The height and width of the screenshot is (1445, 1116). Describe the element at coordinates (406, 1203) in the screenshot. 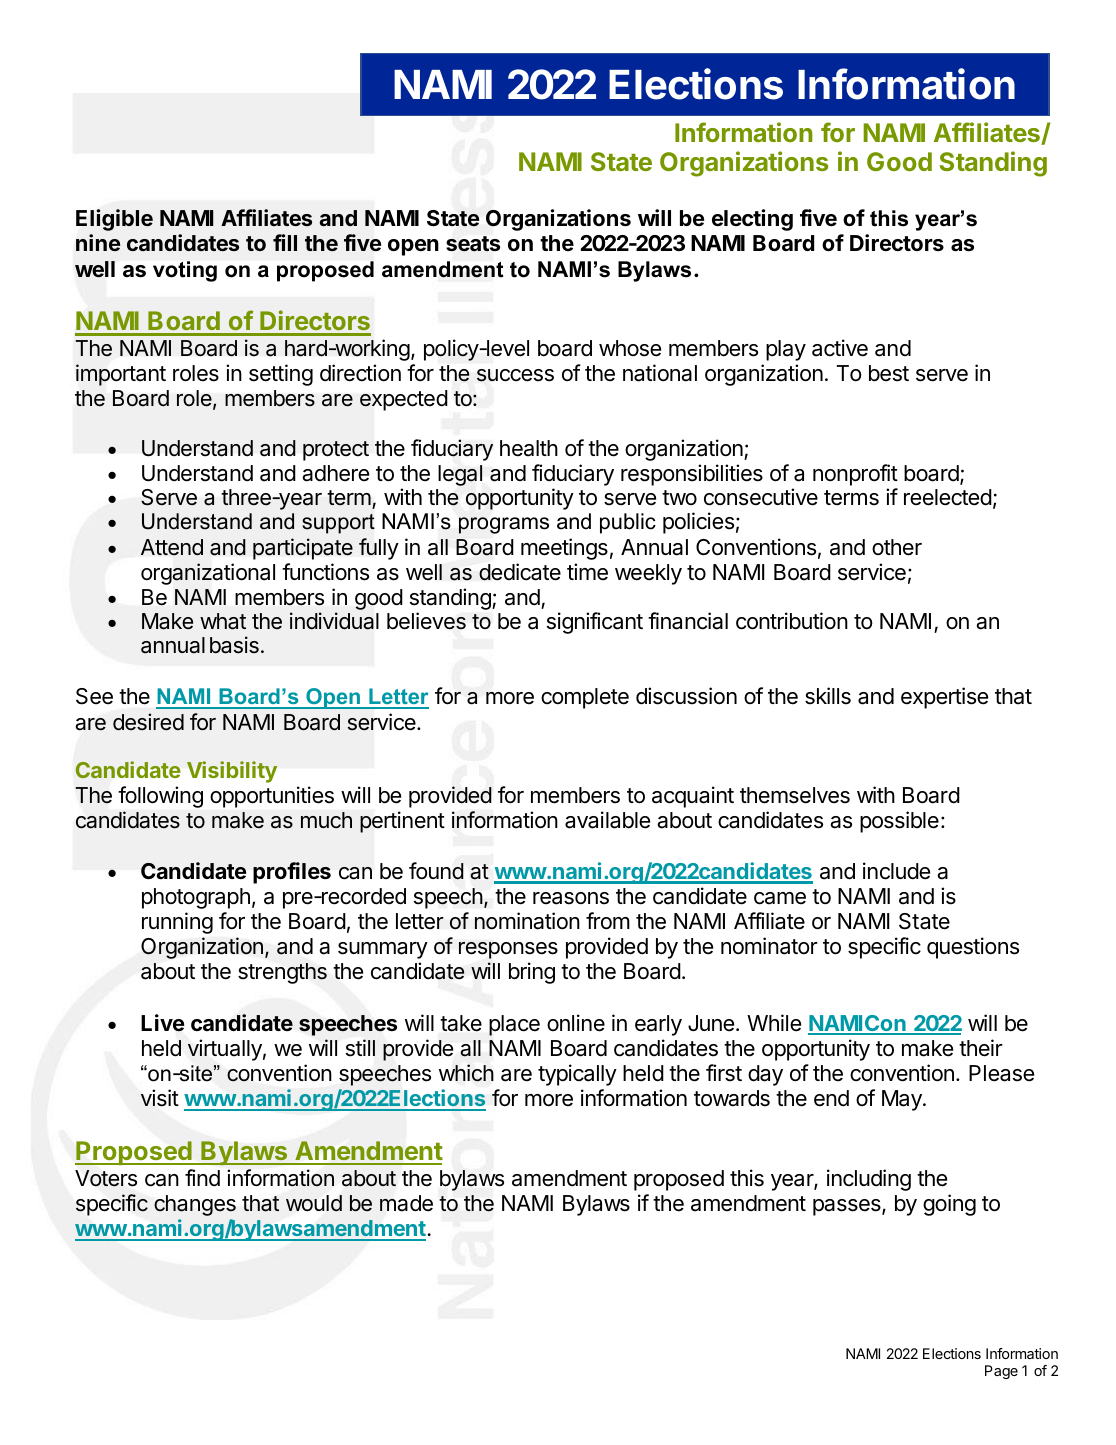

I see `made` at that location.
